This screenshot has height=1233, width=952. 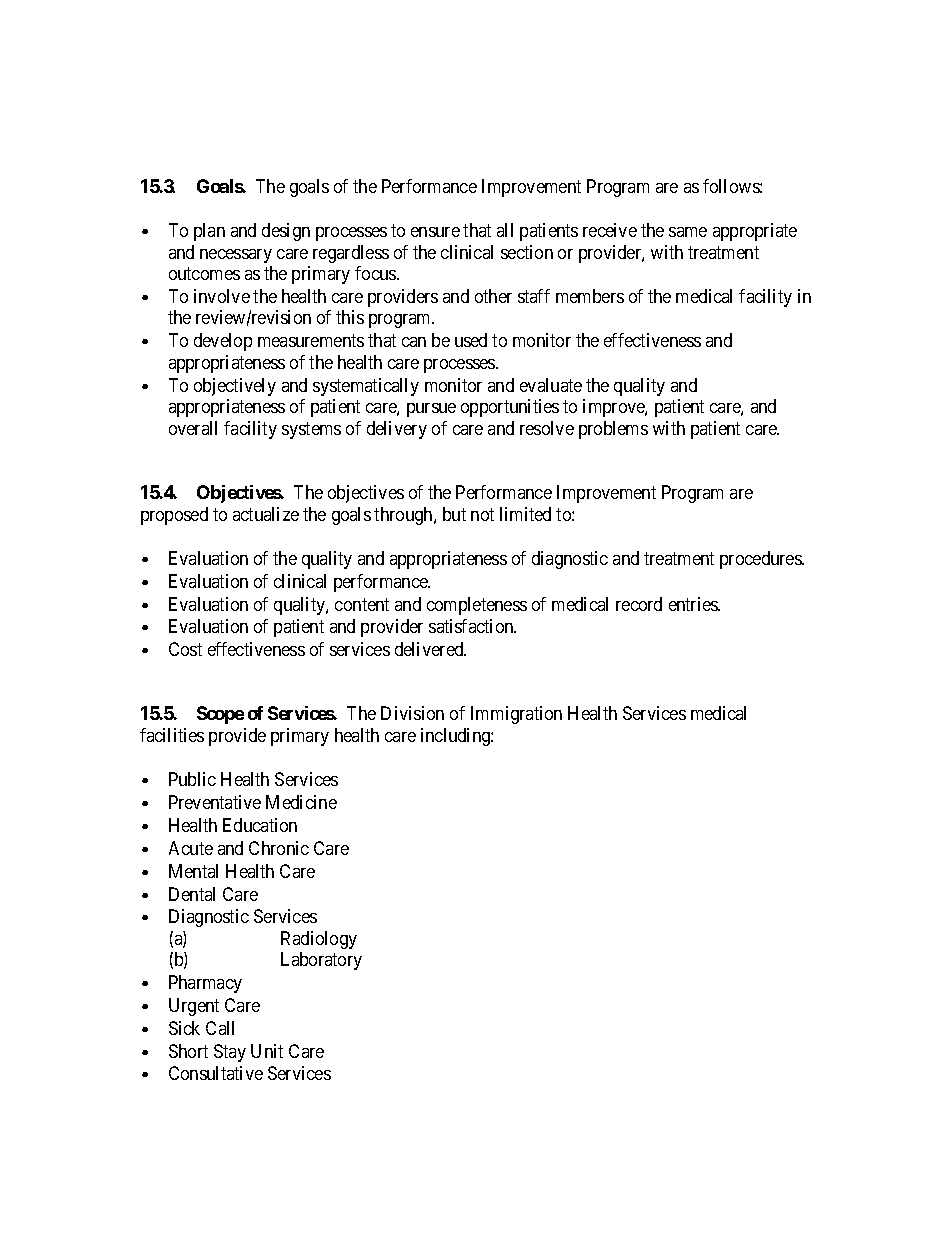 I want to click on ensure, so click(x=435, y=232).
